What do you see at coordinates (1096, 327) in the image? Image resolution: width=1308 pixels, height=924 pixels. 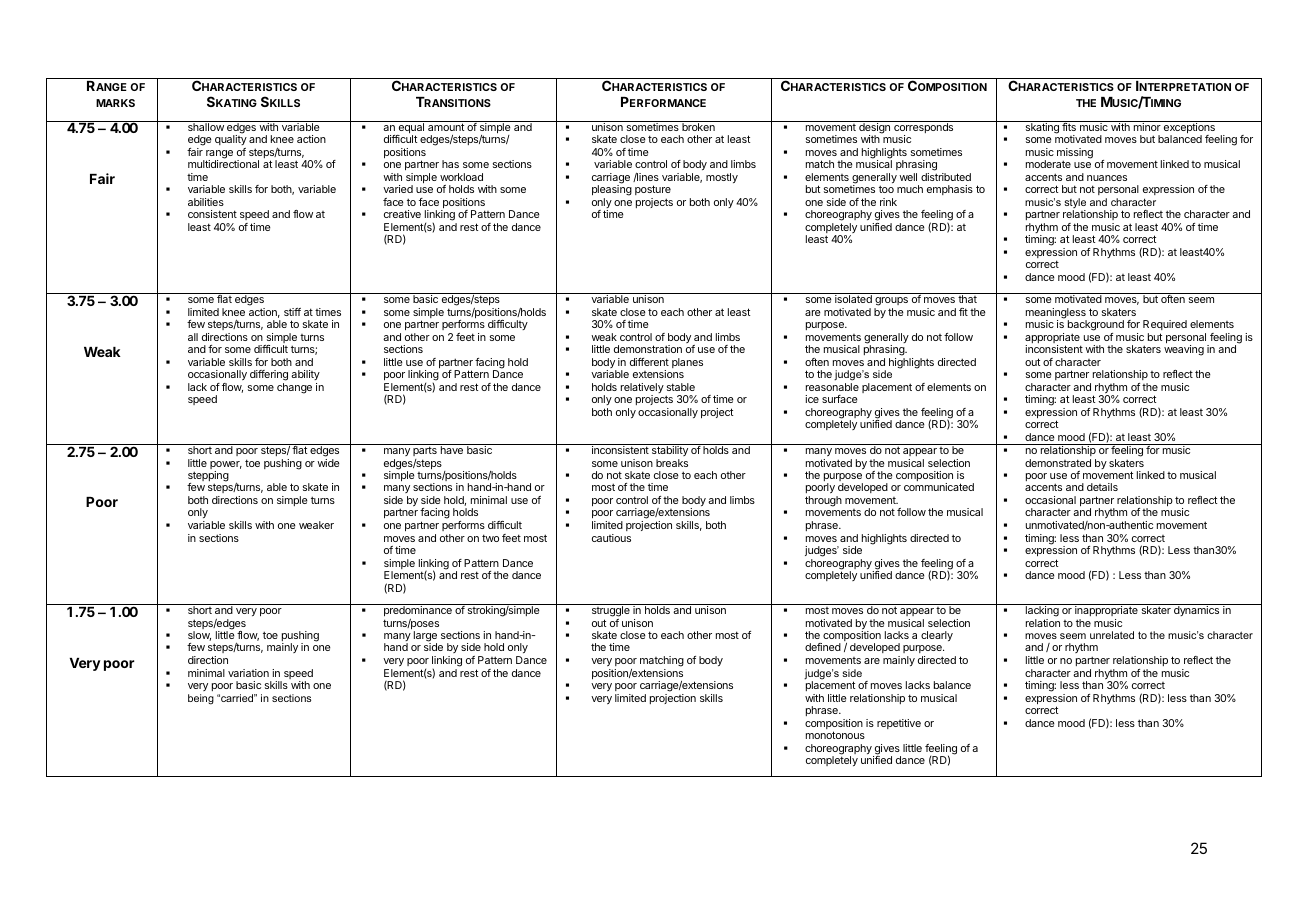 I see `background` at bounding box center [1096, 327].
